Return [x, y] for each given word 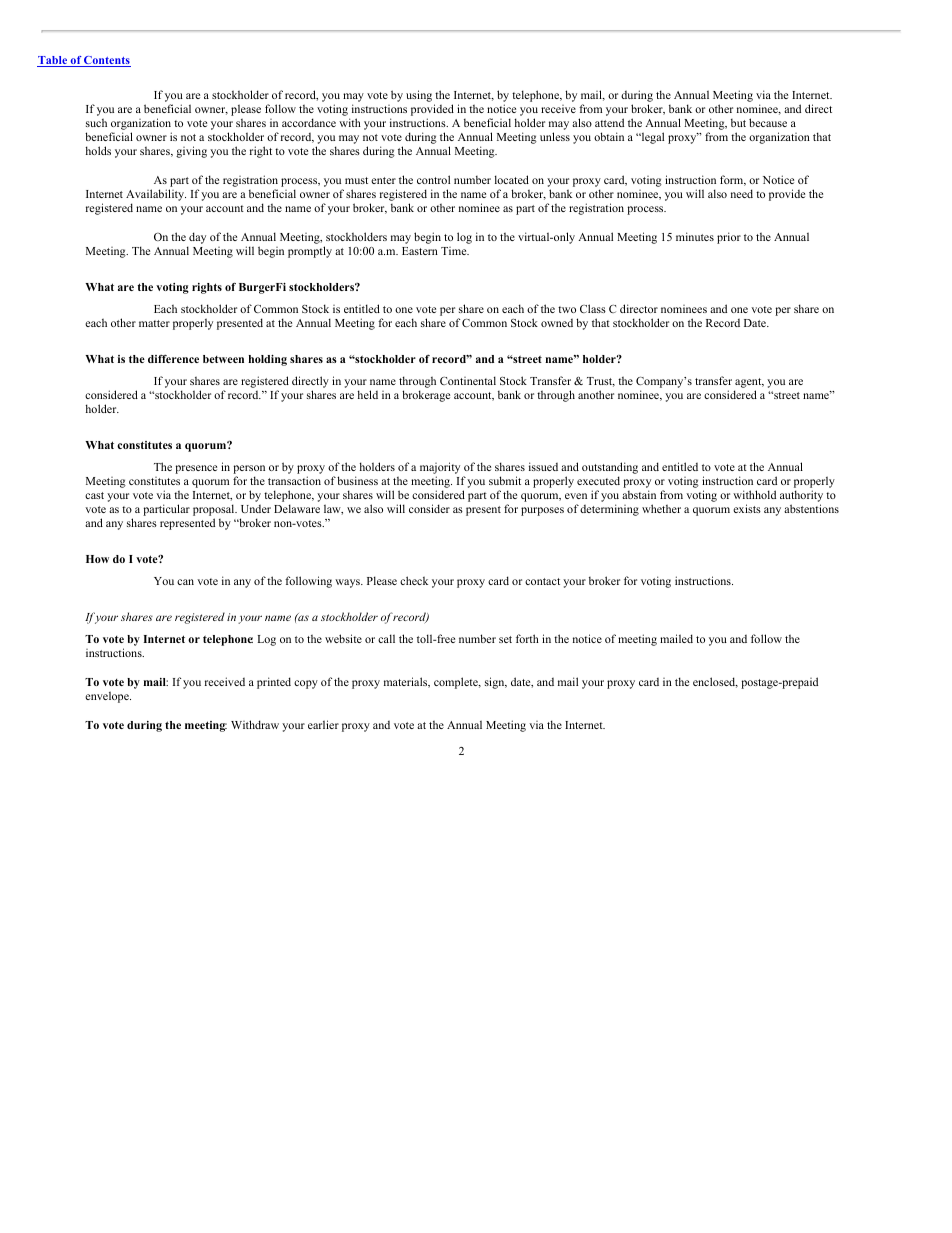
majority [440, 468]
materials [407, 682]
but [738, 123]
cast [94, 495]
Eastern [420, 251]
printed [274, 683]
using [419, 96]
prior [729, 238]
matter [154, 323]
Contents [106, 61]
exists [747, 508]
